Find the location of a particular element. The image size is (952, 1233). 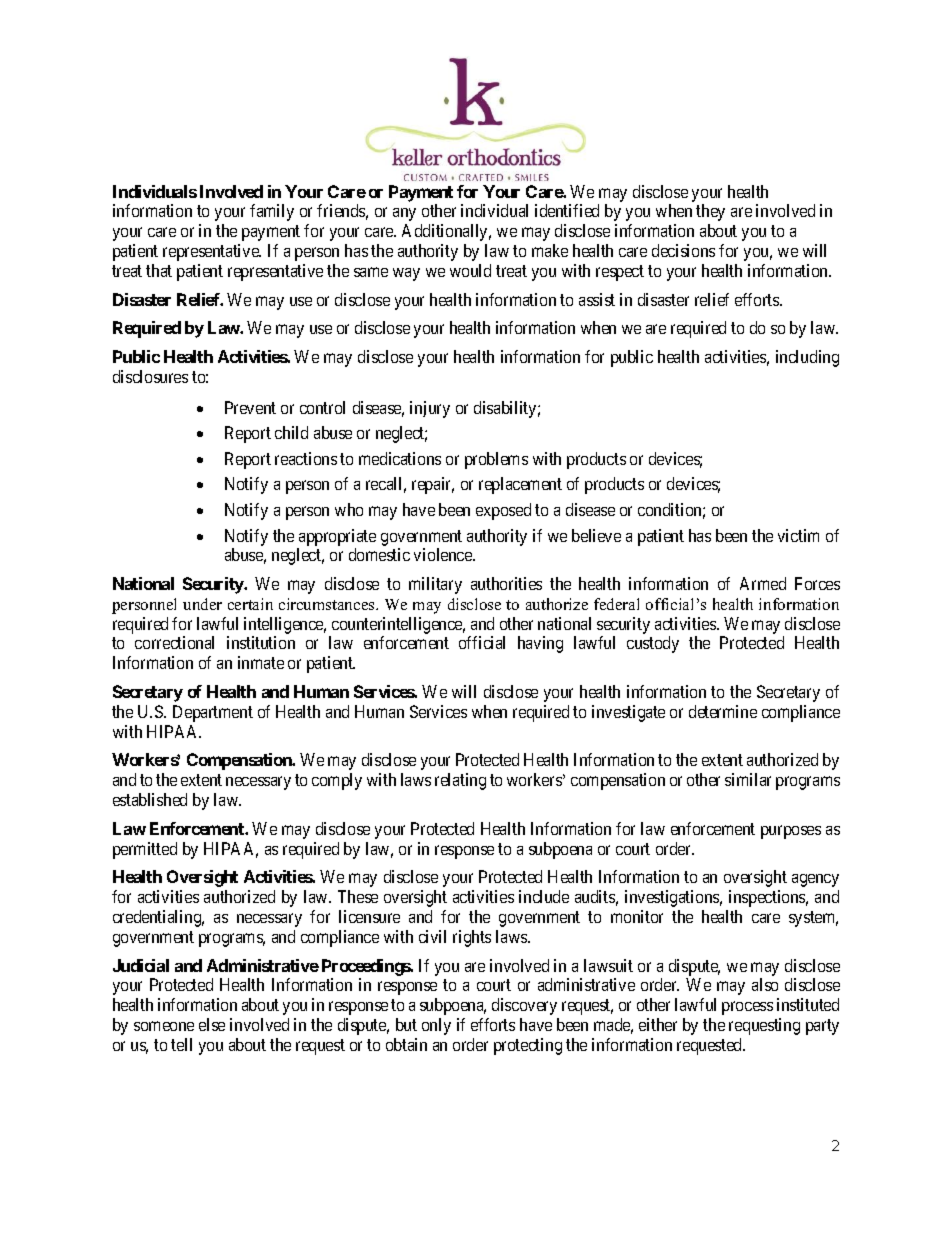

relating is located at coordinates (460, 781).
